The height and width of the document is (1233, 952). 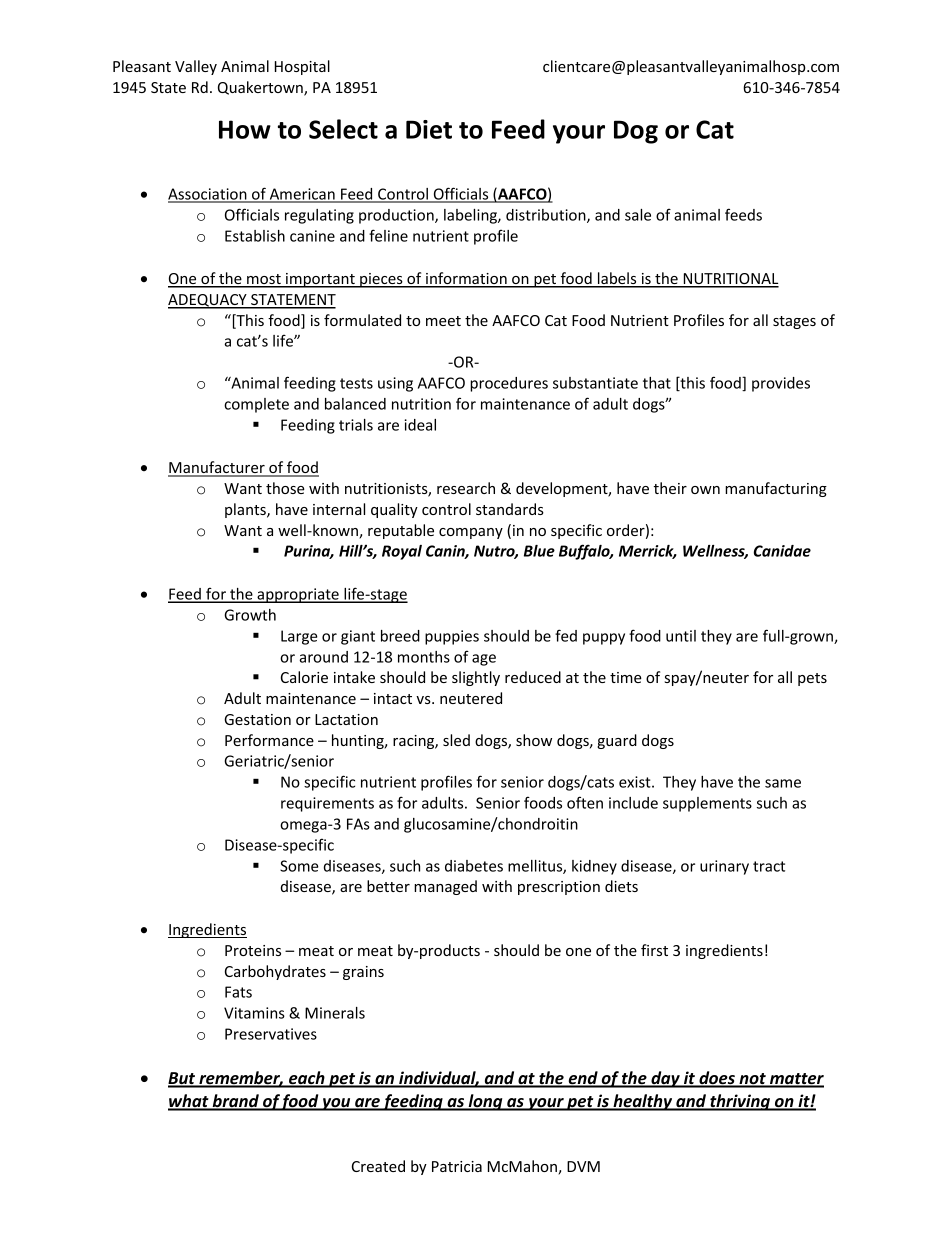 What do you see at coordinates (250, 615) in the document?
I see `Growth` at bounding box center [250, 615].
